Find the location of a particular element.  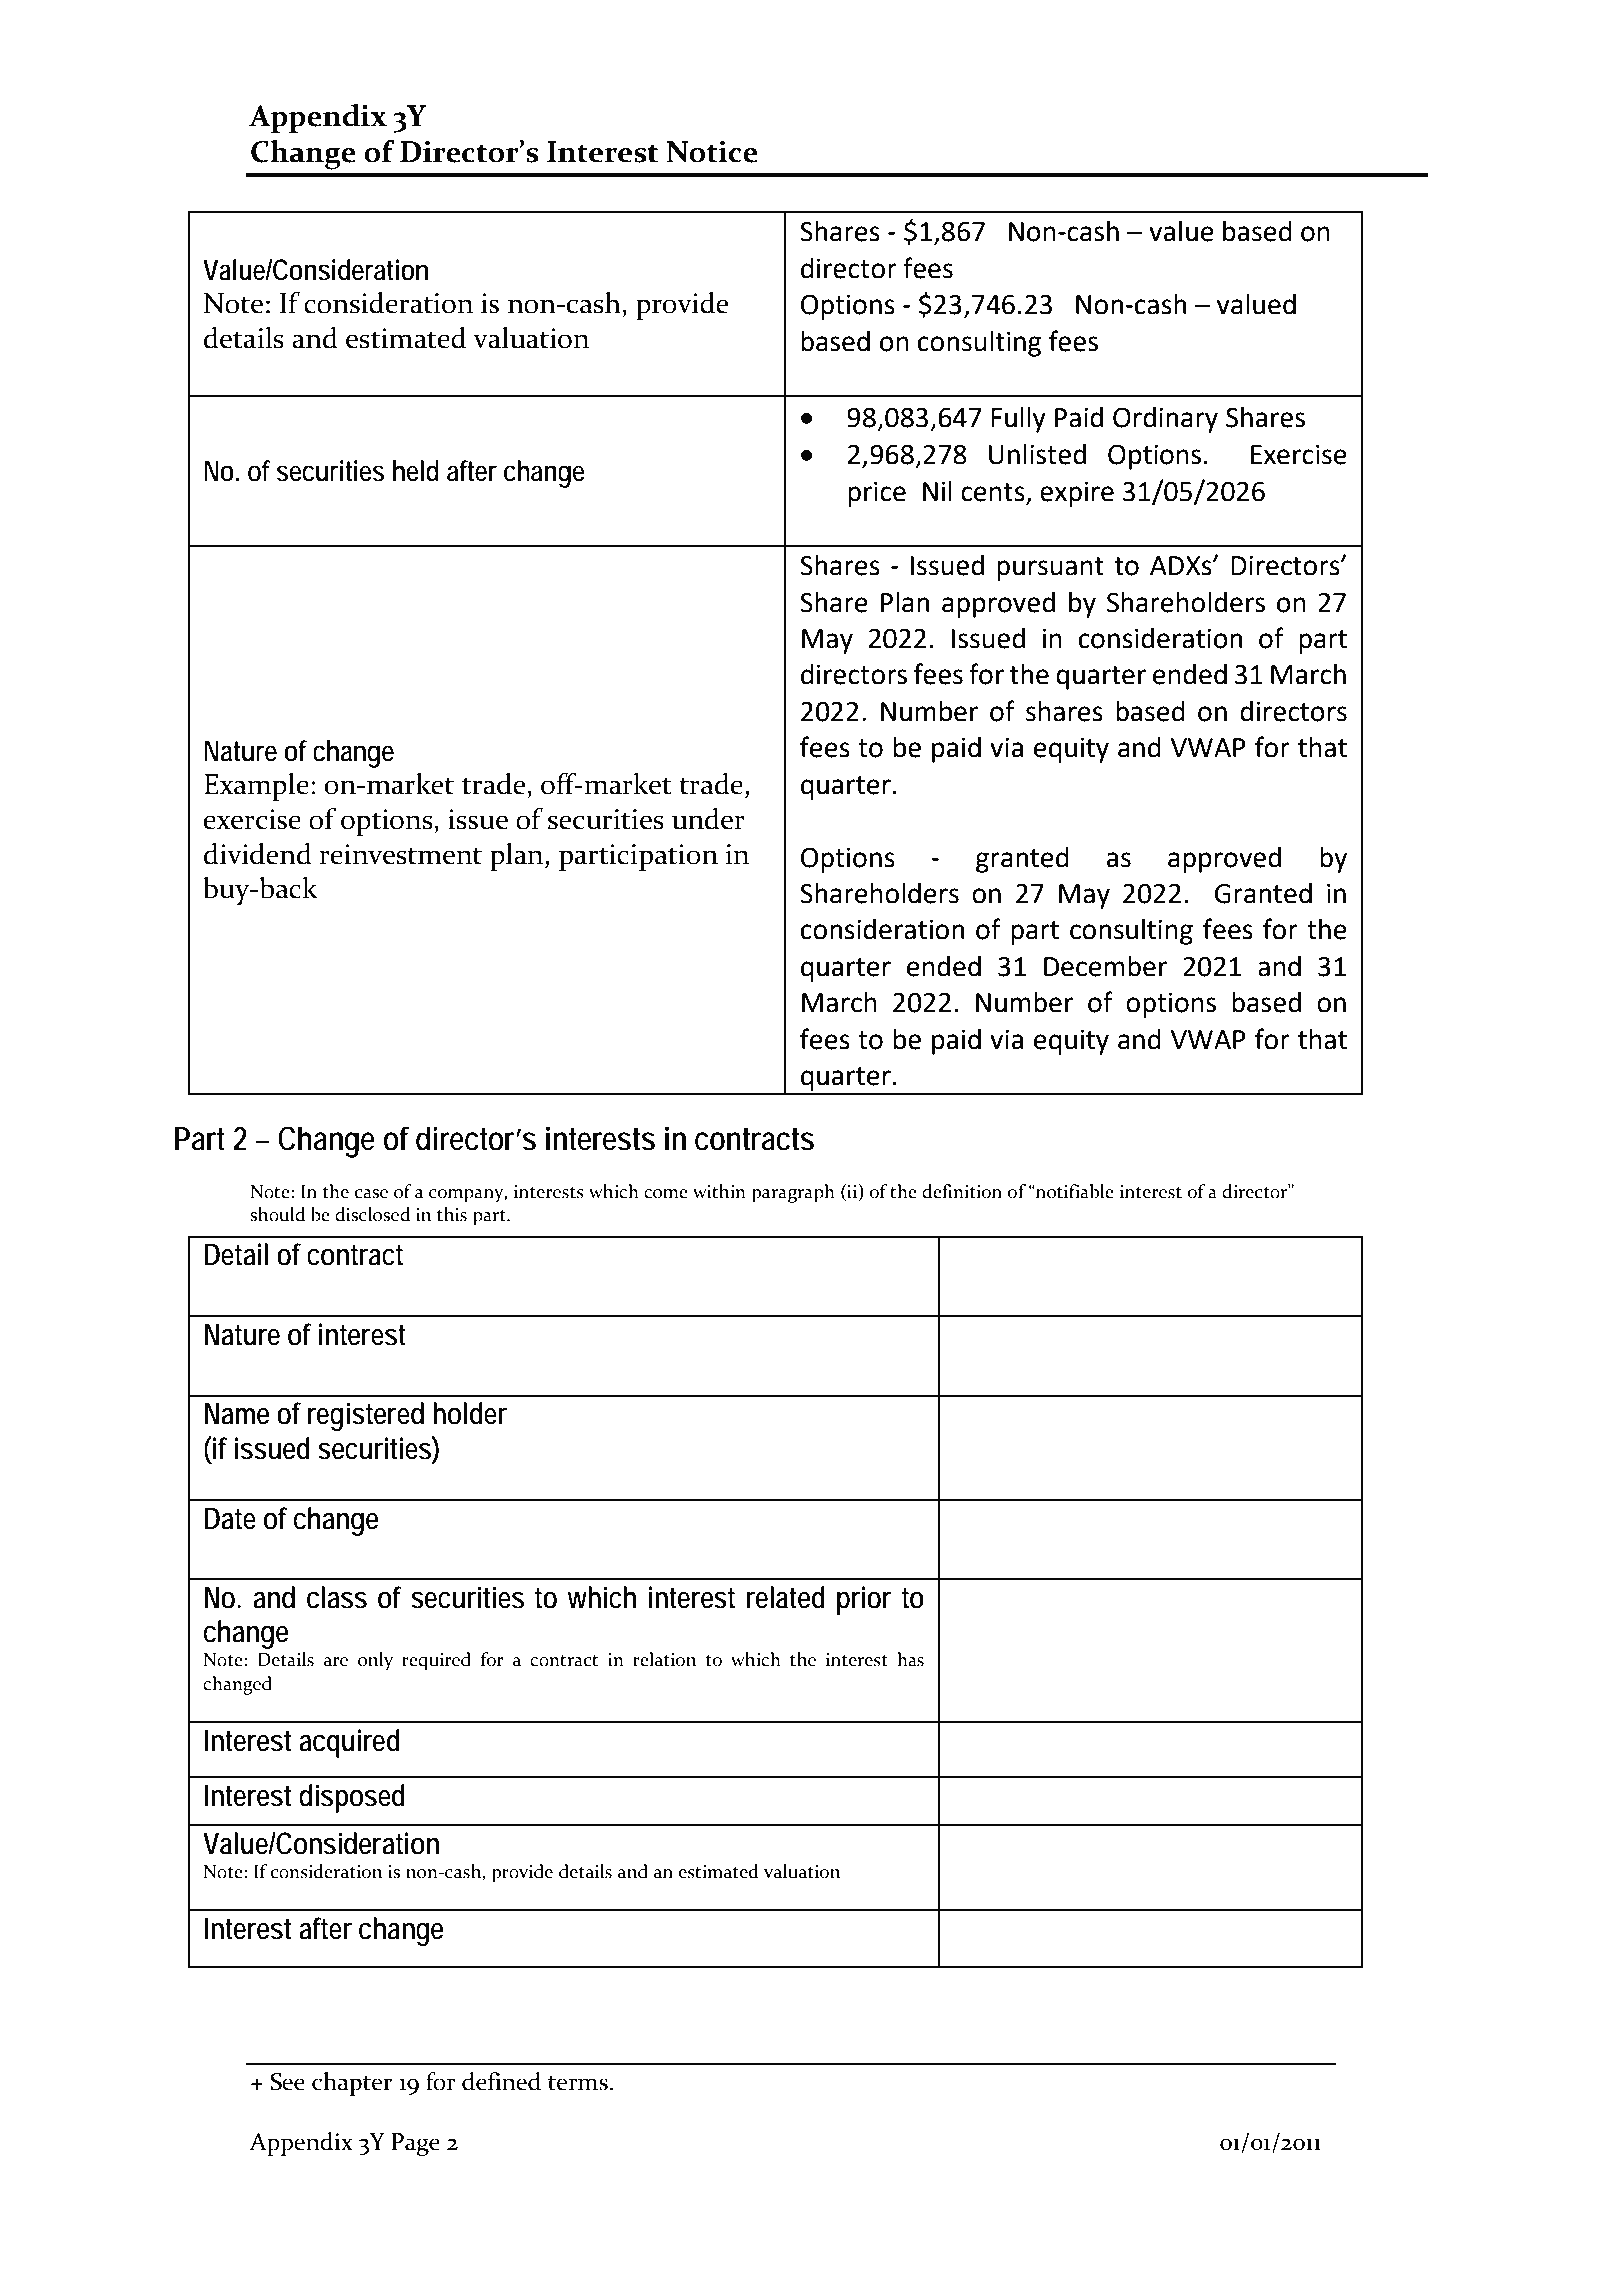

Fully is located at coordinates (1018, 420).
